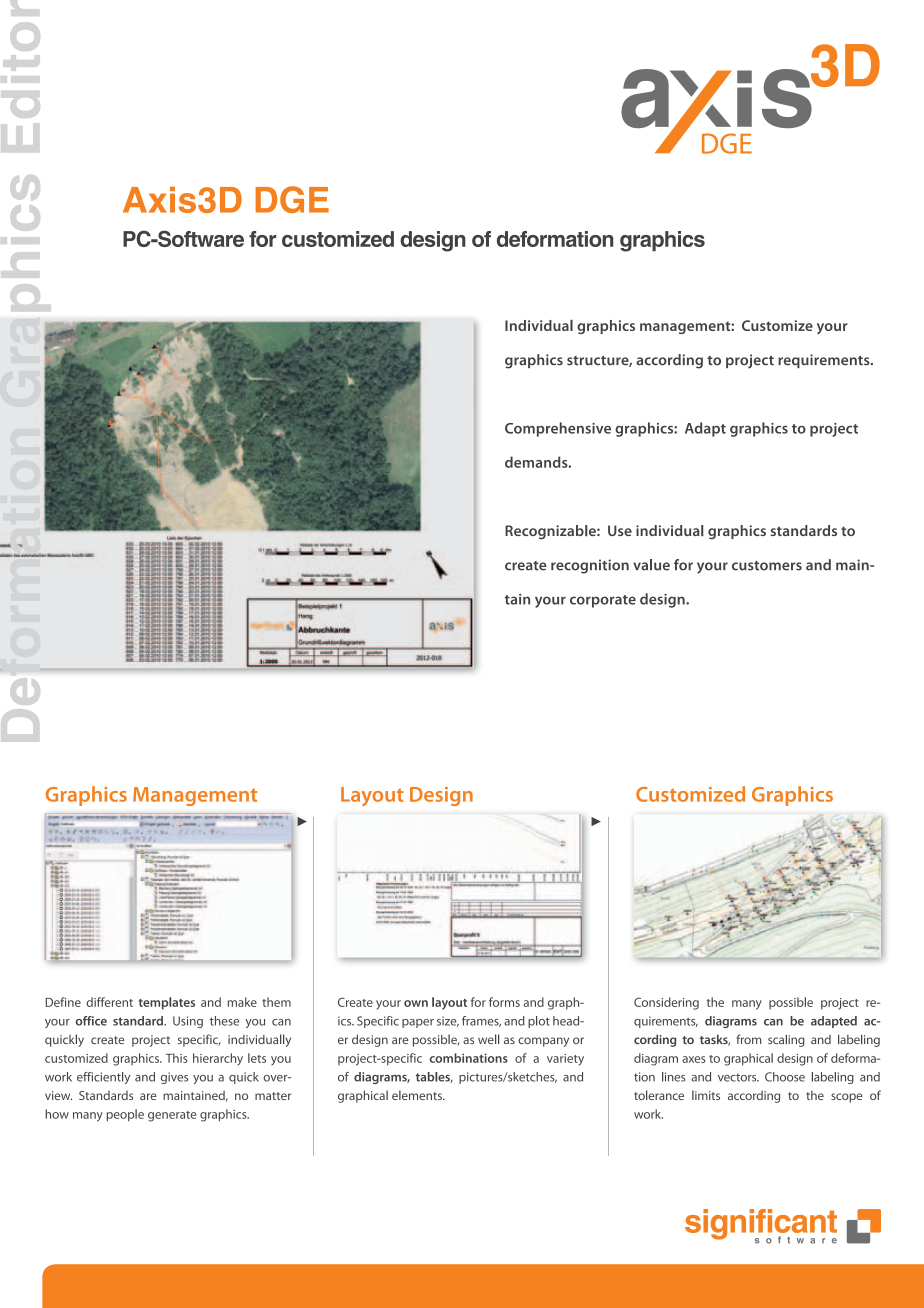 The height and width of the page is (1308, 924). I want to click on forms, so click(504, 1002).
